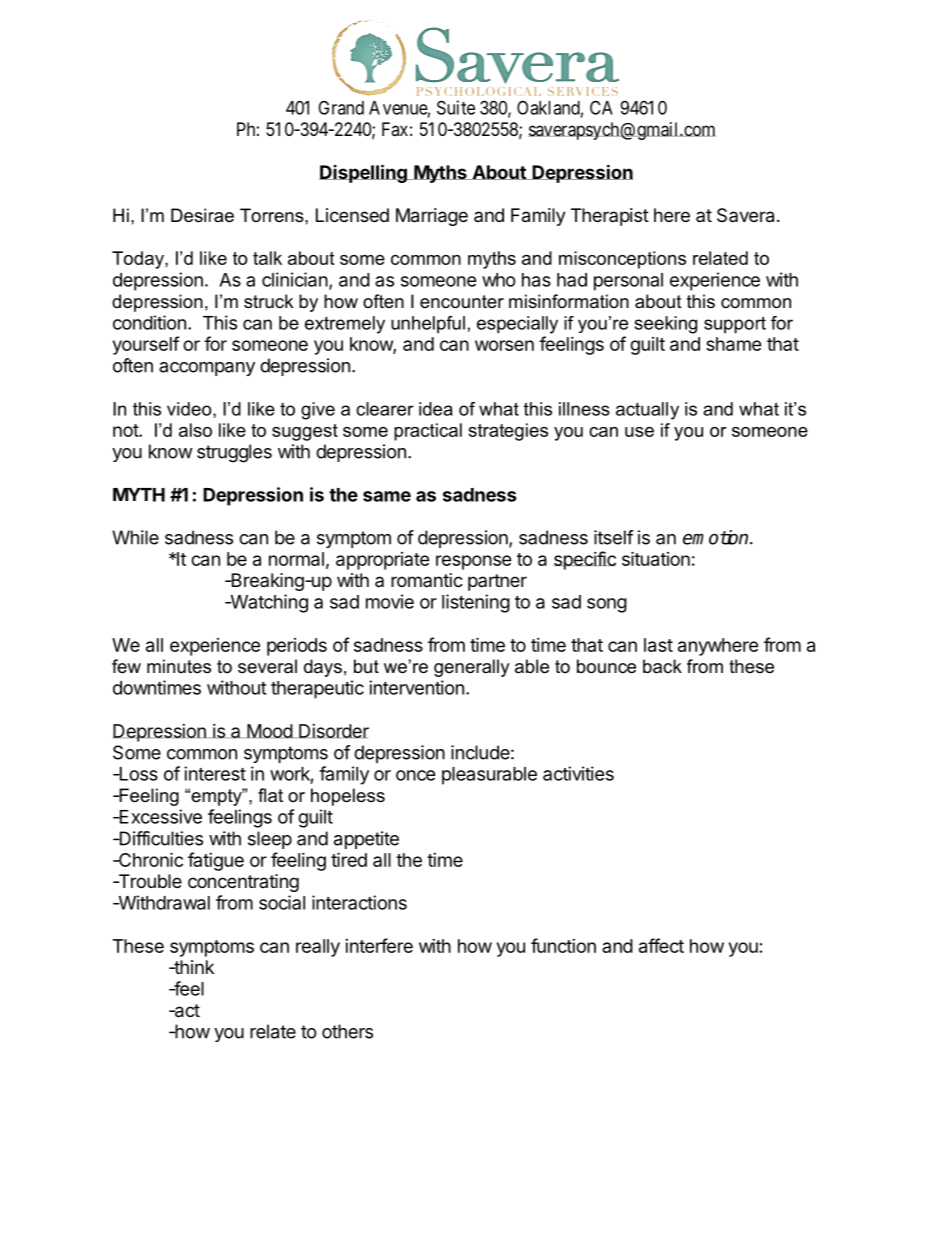 This document has height=1233, width=952. I want to click on think, so click(193, 967).
